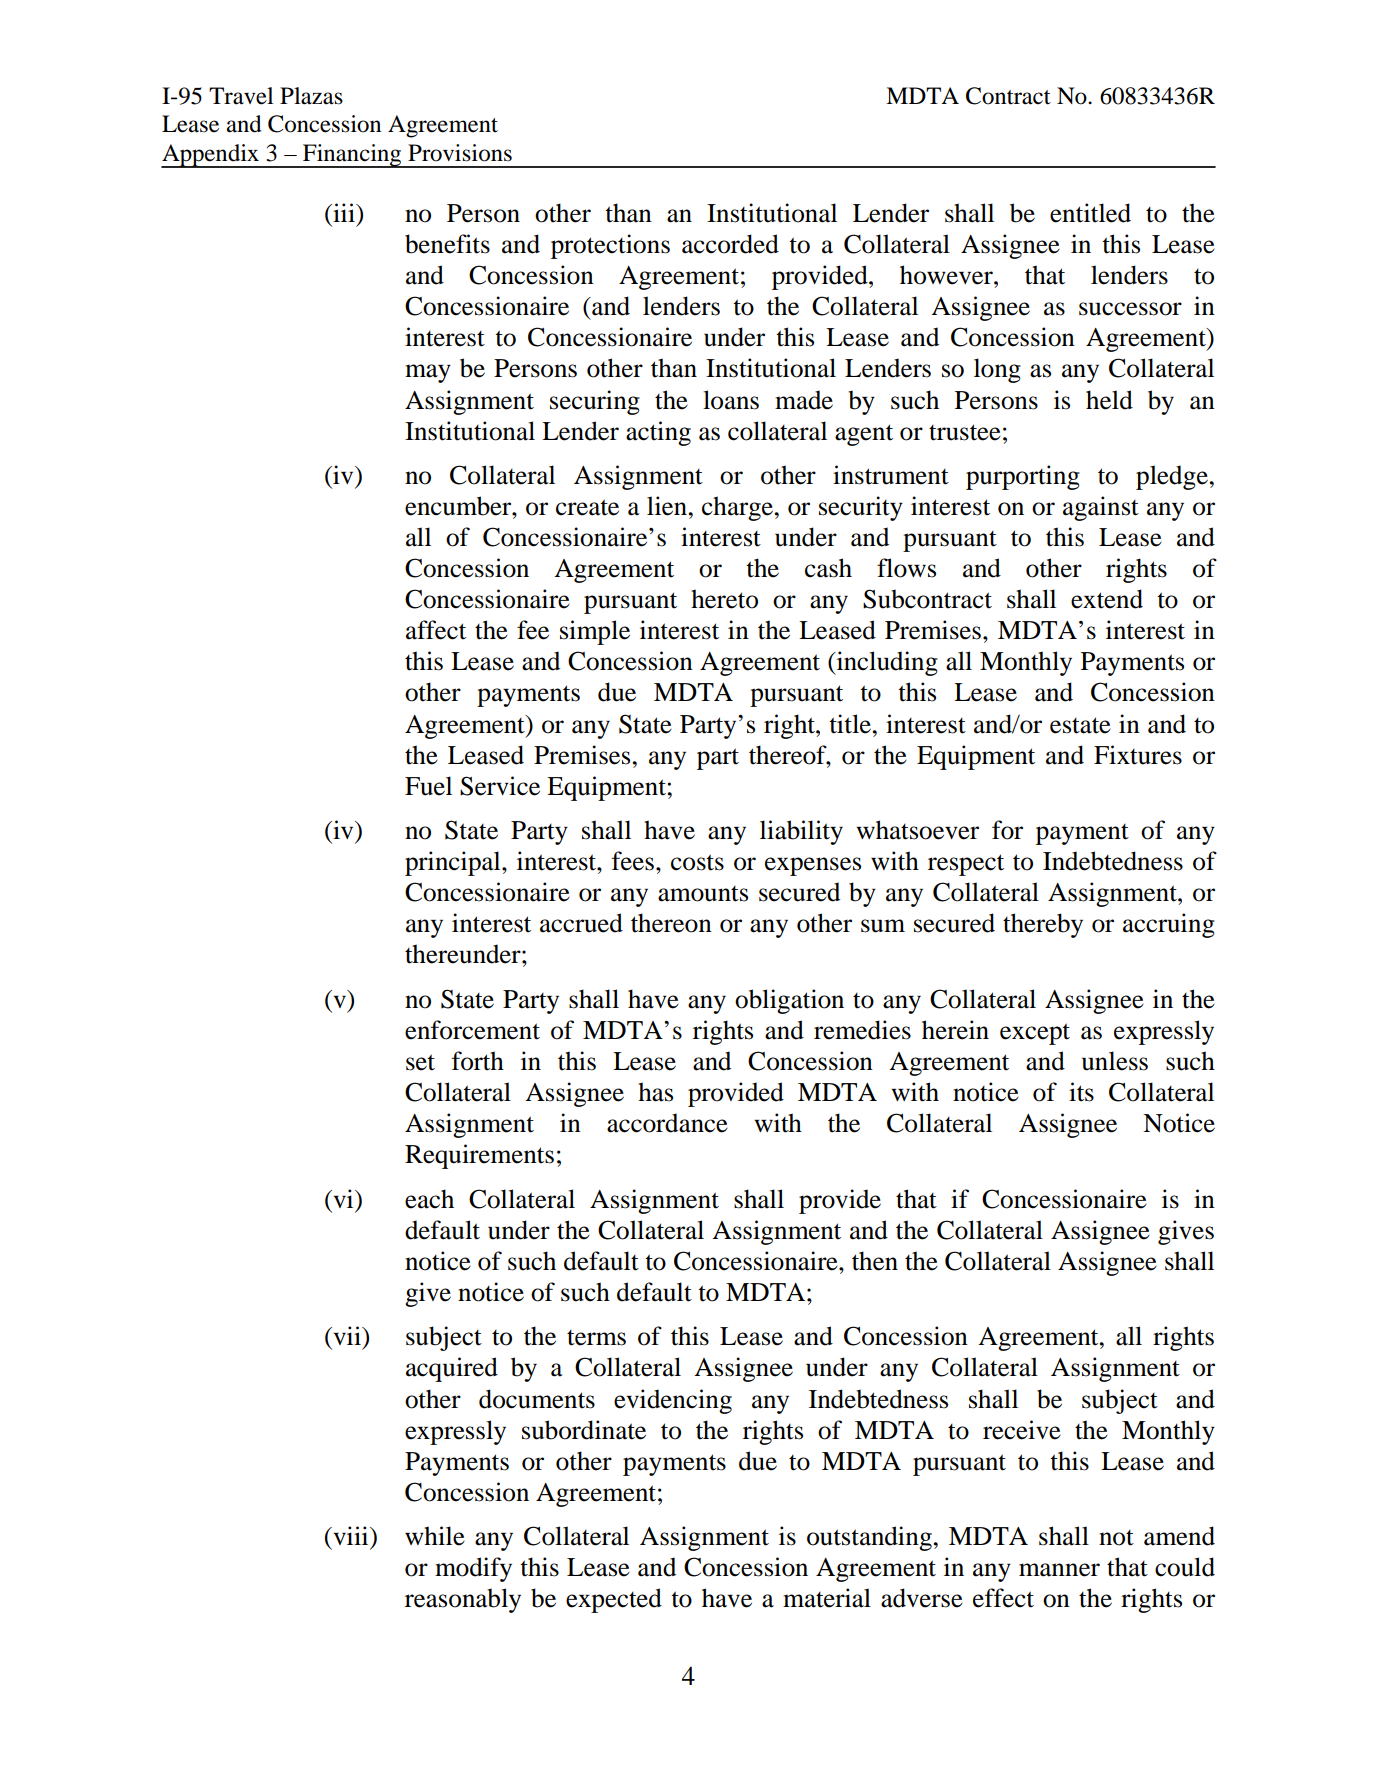 The image size is (1377, 1782). What do you see at coordinates (730, 244) in the image?
I see `accorded` at bounding box center [730, 244].
